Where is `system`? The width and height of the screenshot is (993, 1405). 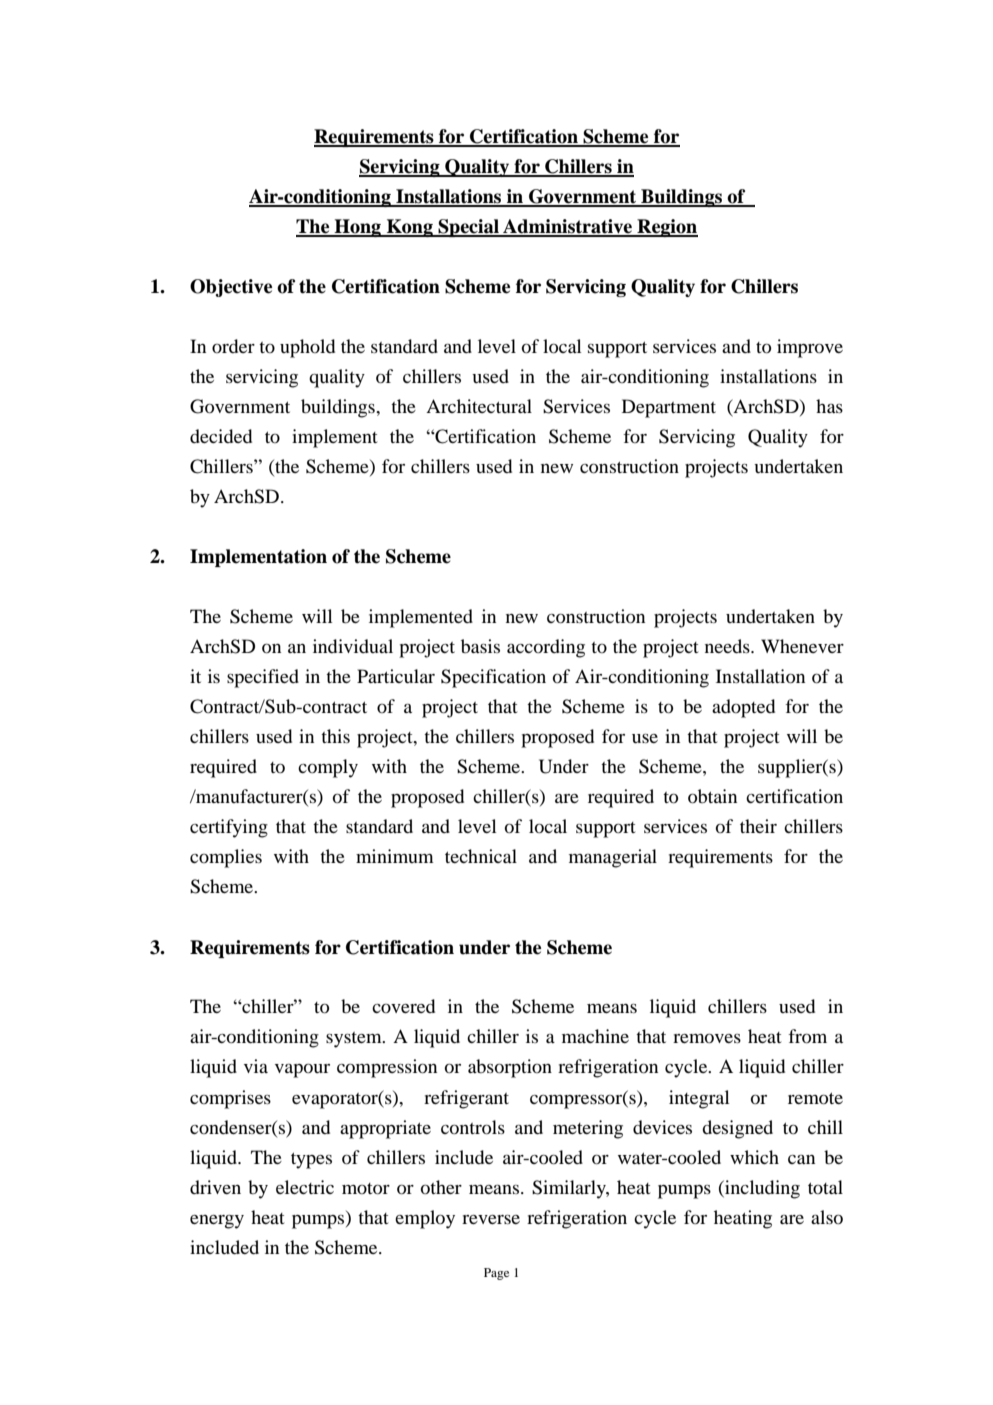 system is located at coordinates (355, 1040).
